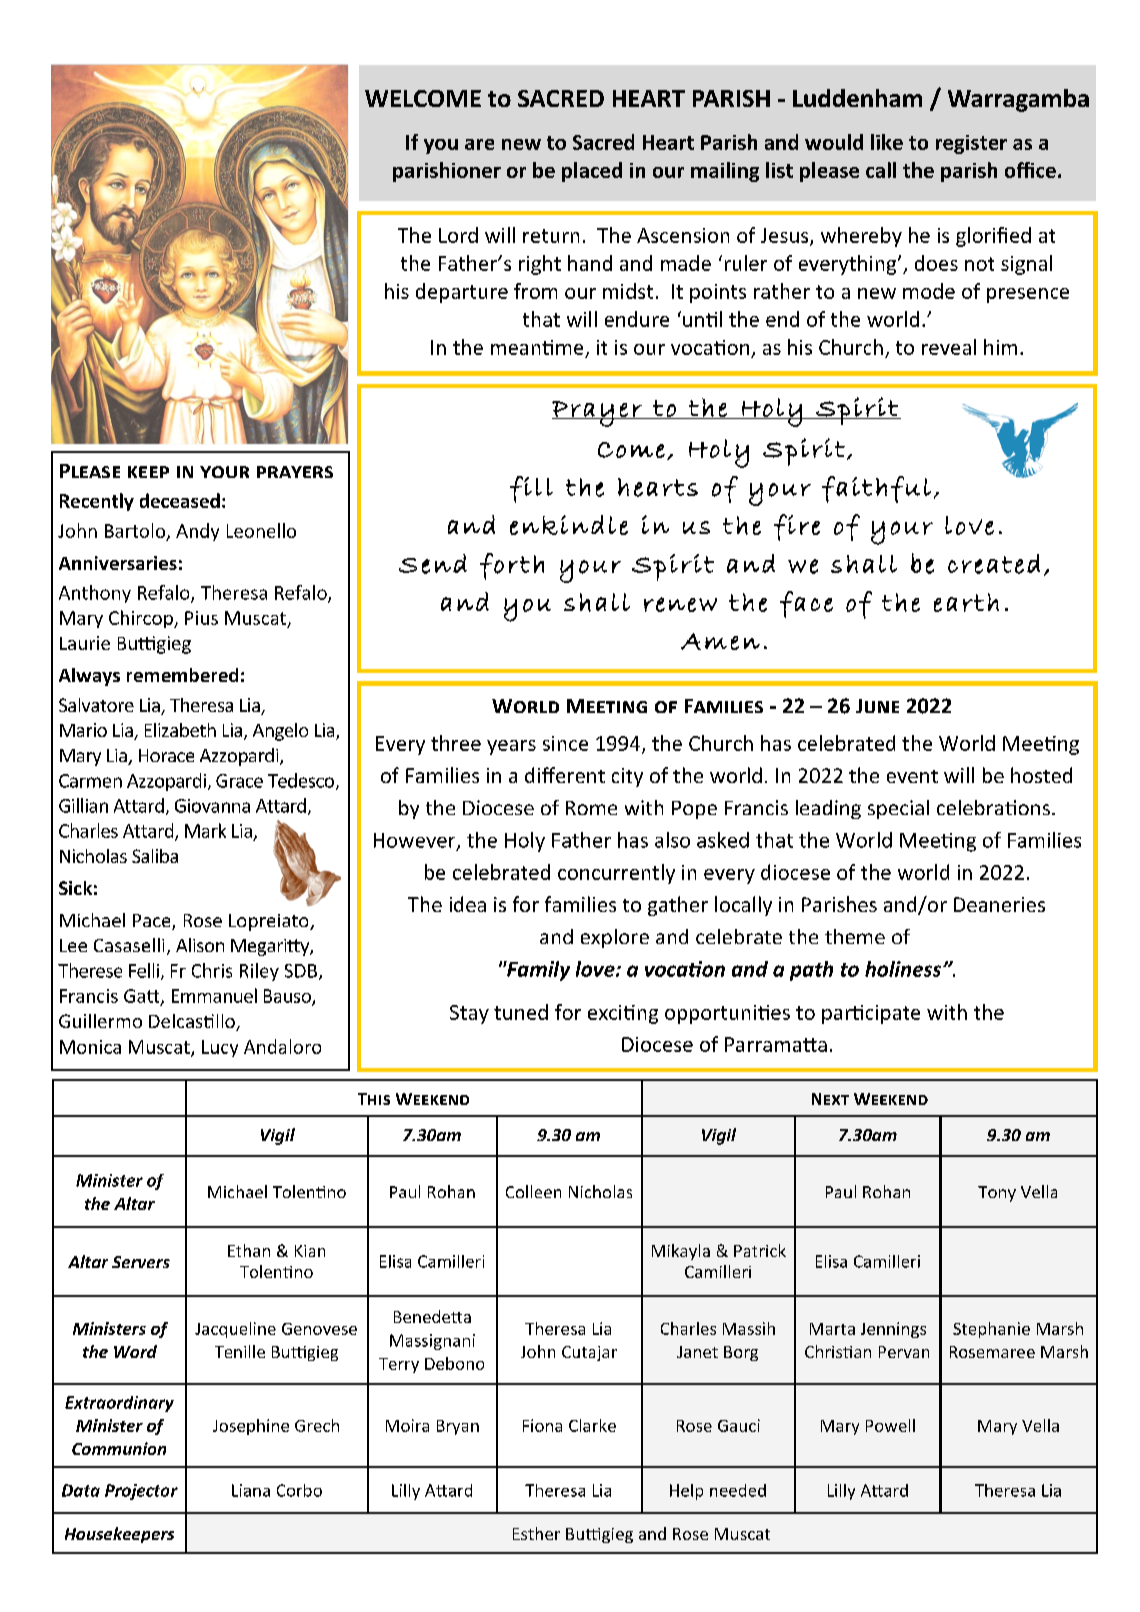  Describe the element at coordinates (251, 1490) in the screenshot. I see `Liana` at that location.
